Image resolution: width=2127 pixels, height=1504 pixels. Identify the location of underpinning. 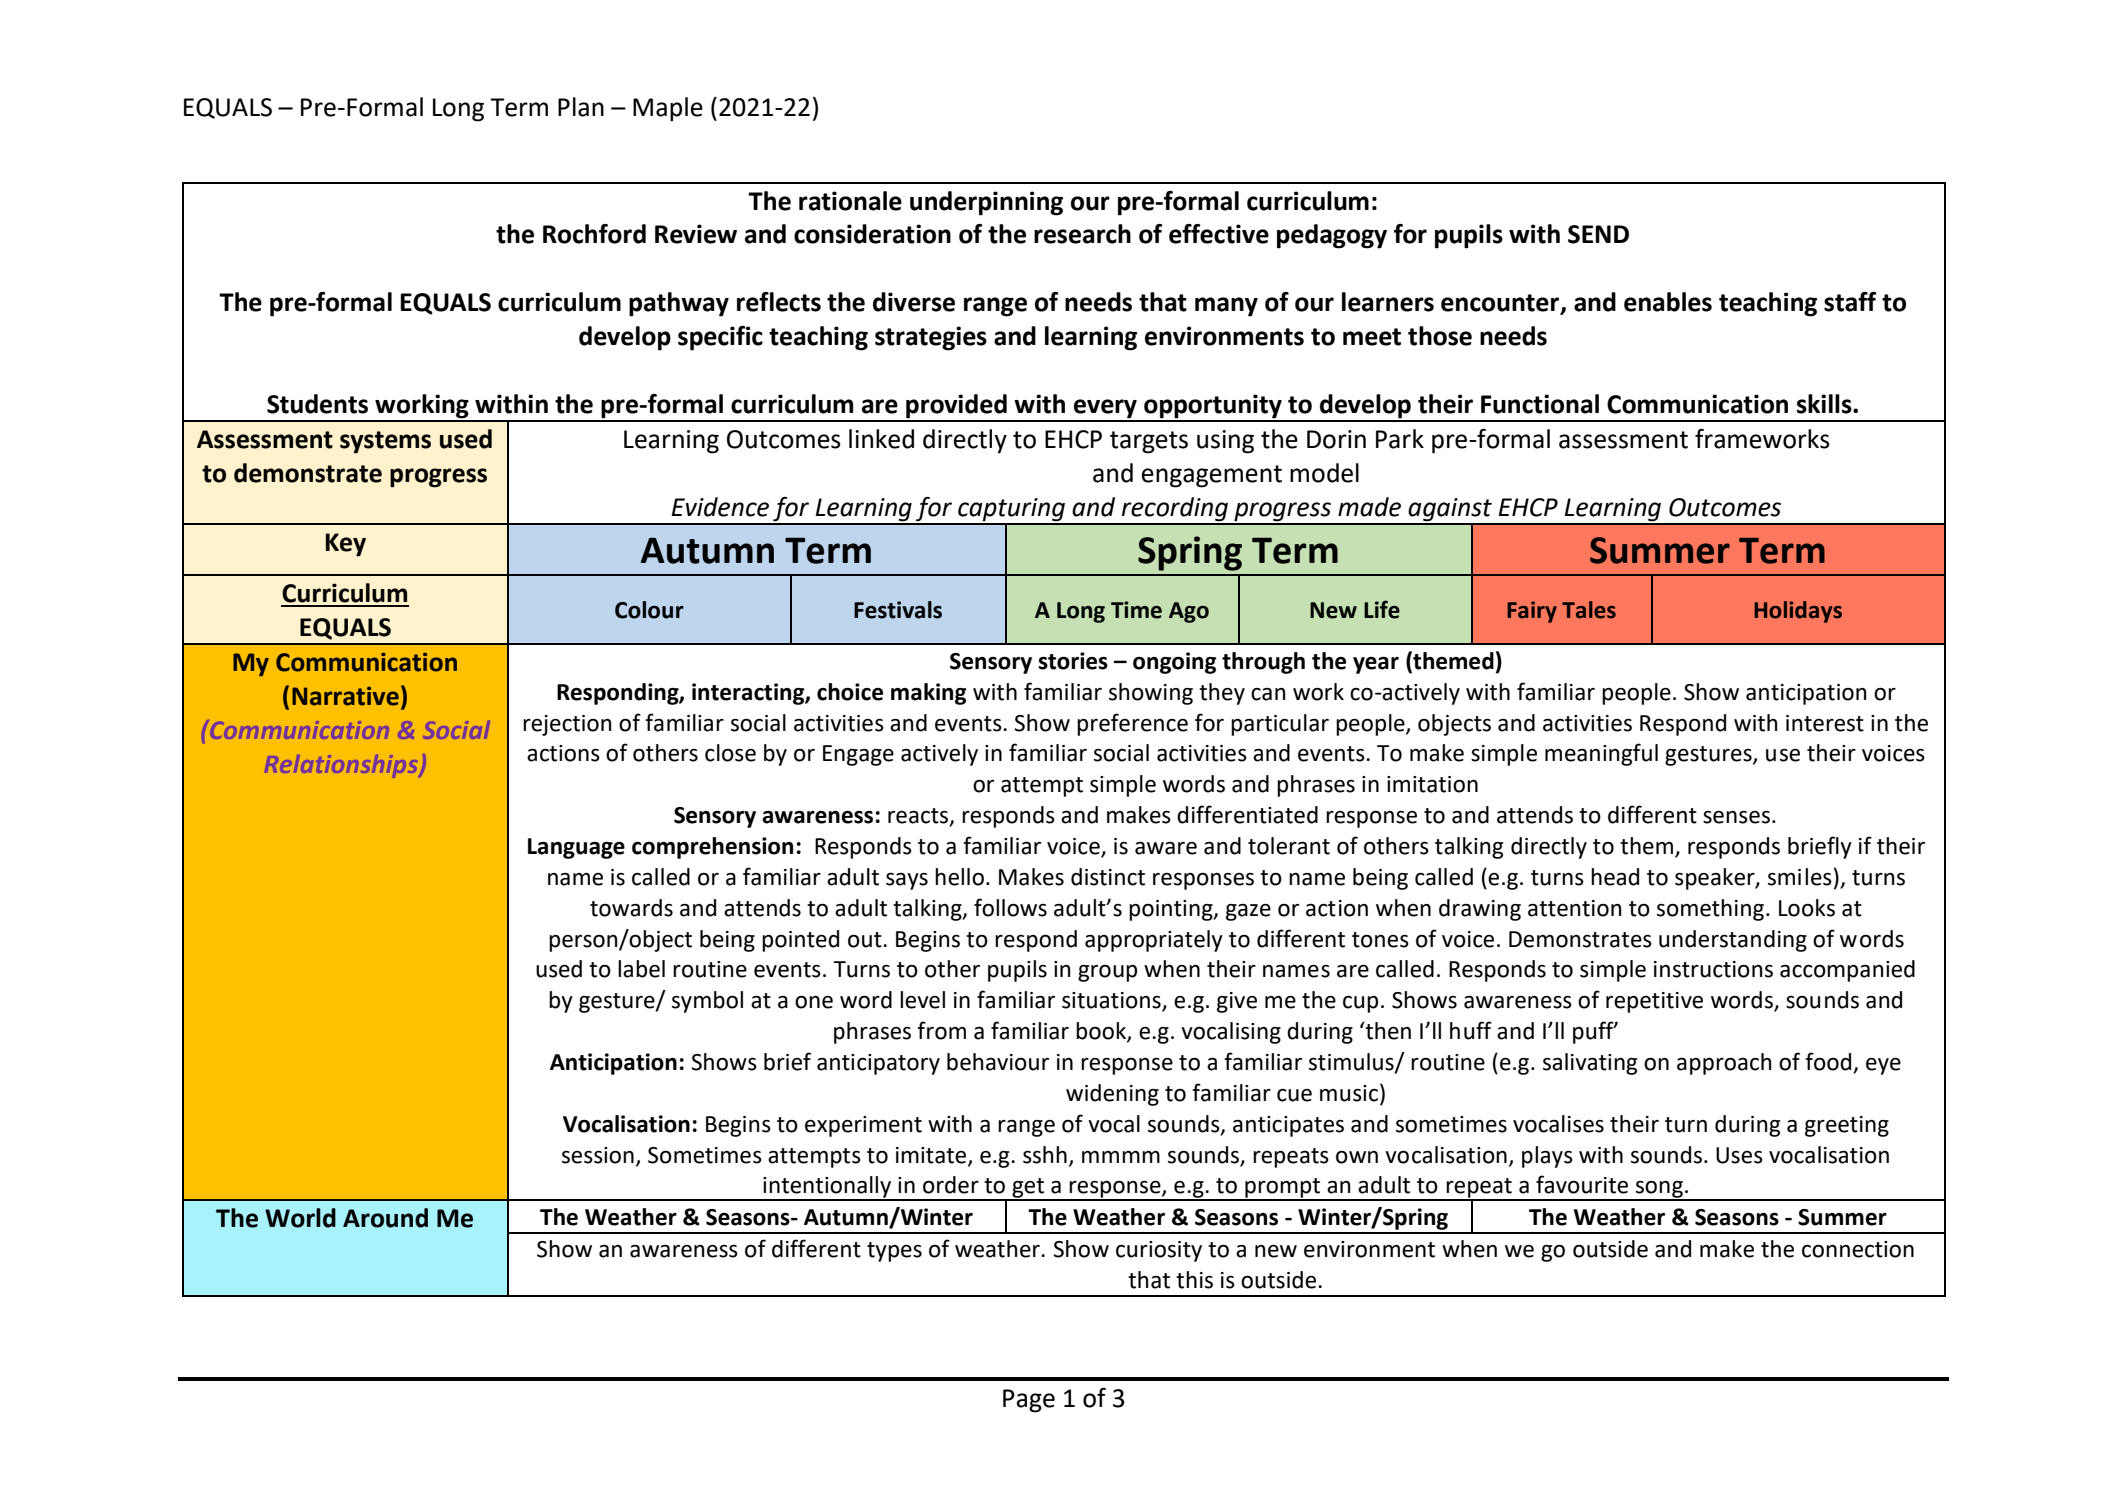
(986, 203).
